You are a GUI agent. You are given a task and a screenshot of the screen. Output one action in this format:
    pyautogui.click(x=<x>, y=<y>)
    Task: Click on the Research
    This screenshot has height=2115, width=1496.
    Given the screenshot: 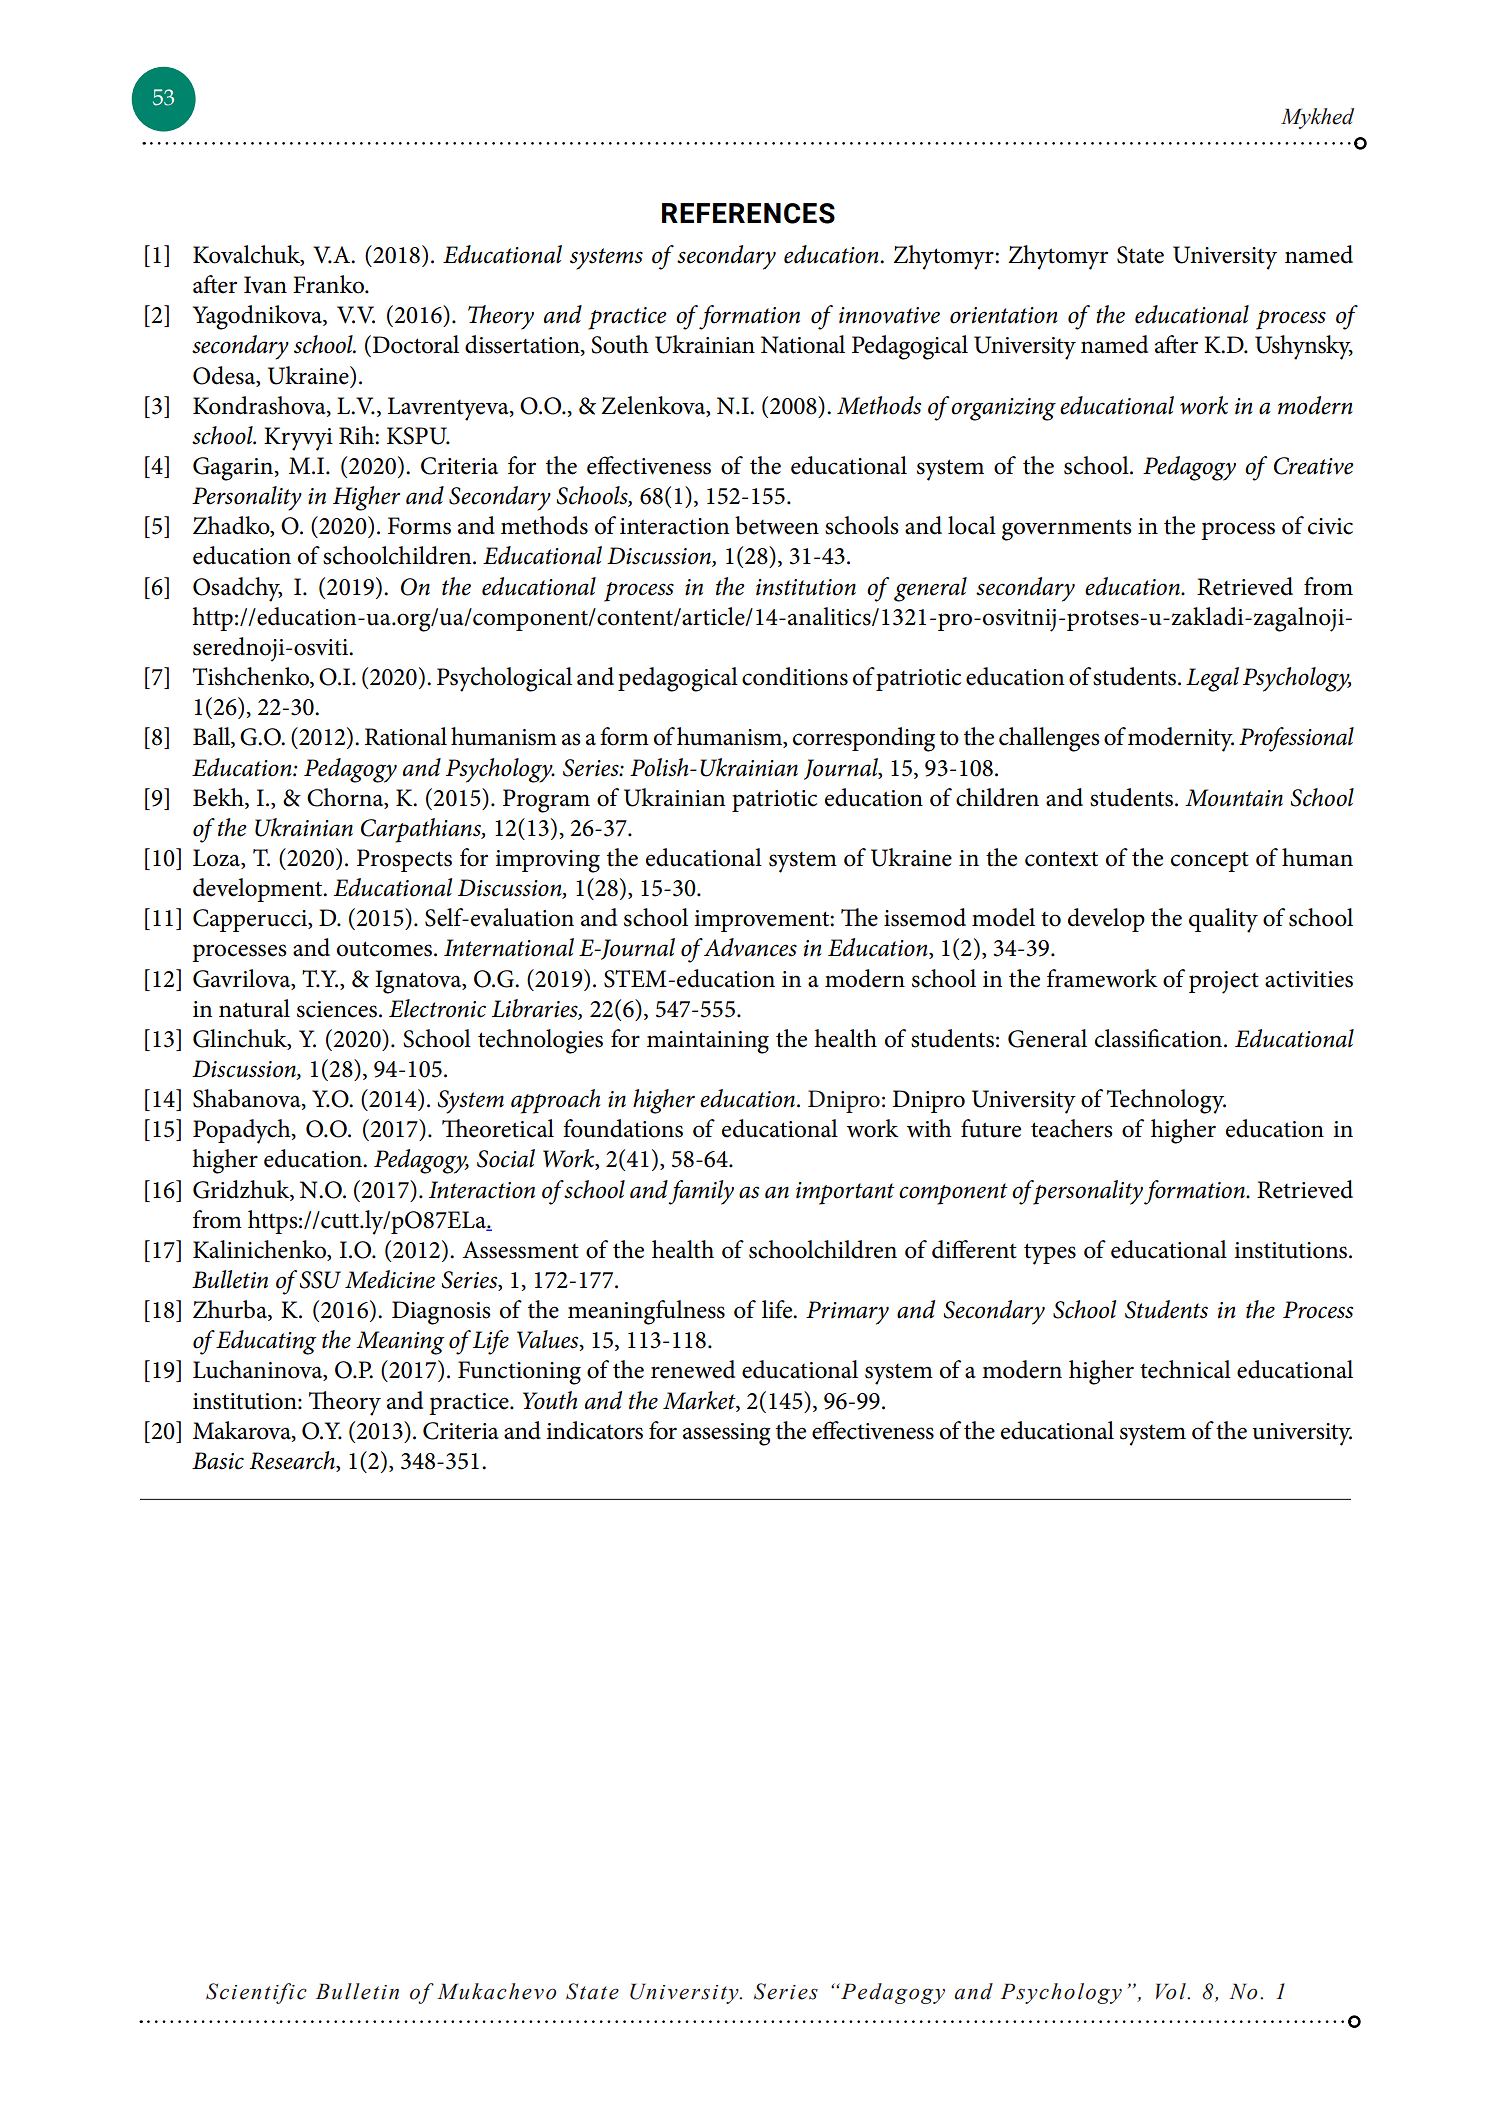 What is the action you would take?
    pyautogui.click(x=293, y=1461)
